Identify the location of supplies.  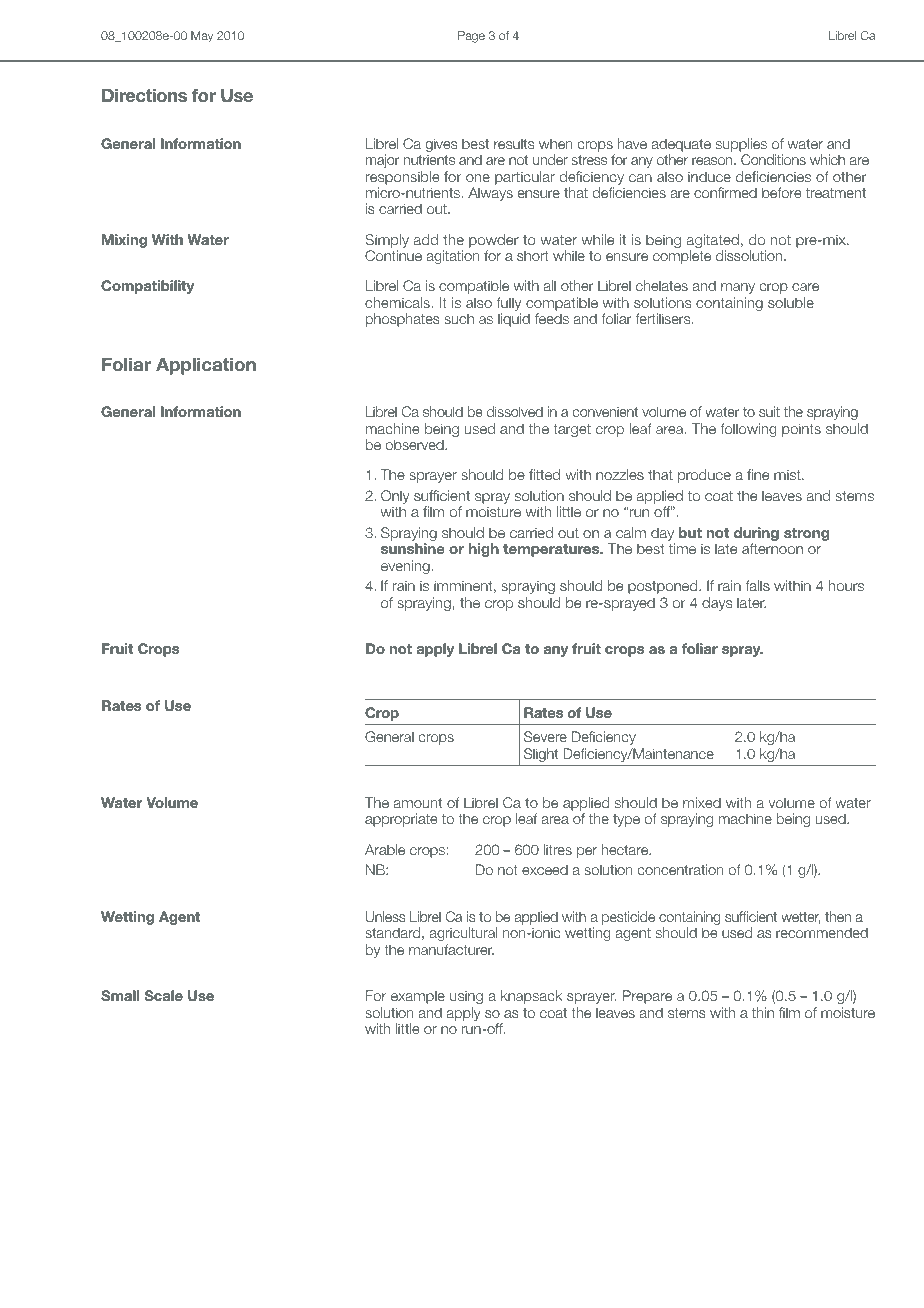
(741, 146).
